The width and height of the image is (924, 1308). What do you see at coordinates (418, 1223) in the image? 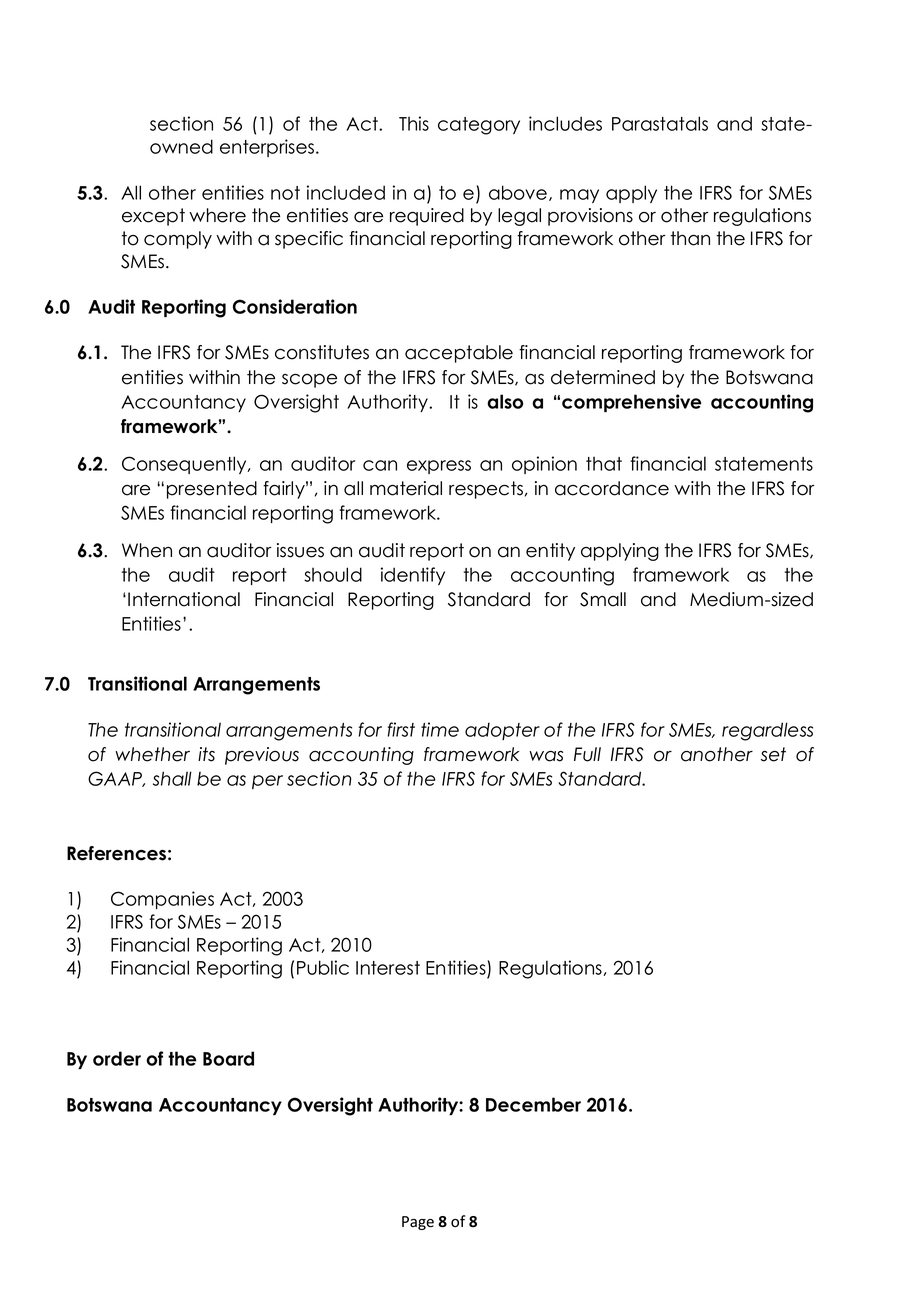
I see `Page` at bounding box center [418, 1223].
